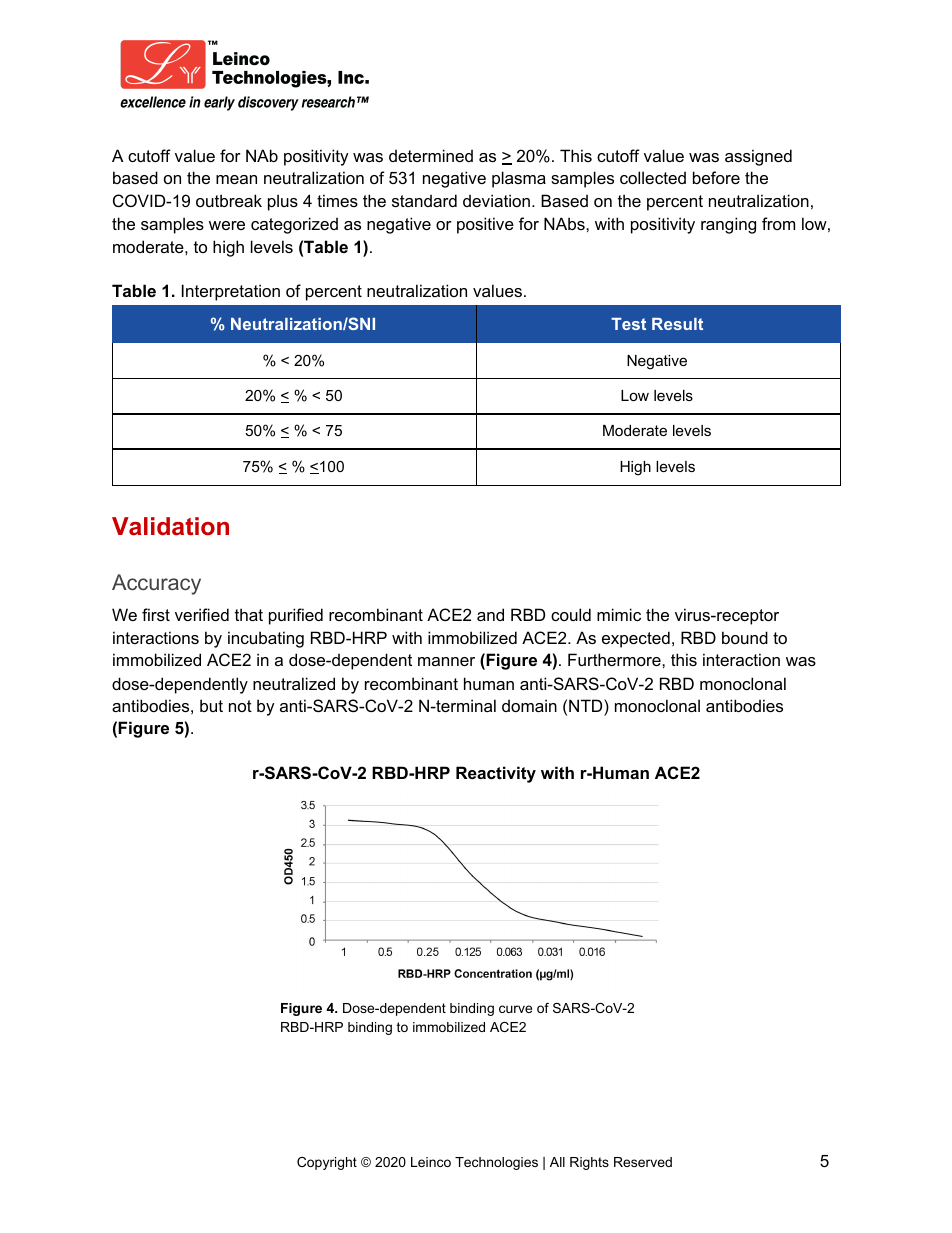  What do you see at coordinates (496, 1163) in the screenshot?
I see `Technologies` at bounding box center [496, 1163].
